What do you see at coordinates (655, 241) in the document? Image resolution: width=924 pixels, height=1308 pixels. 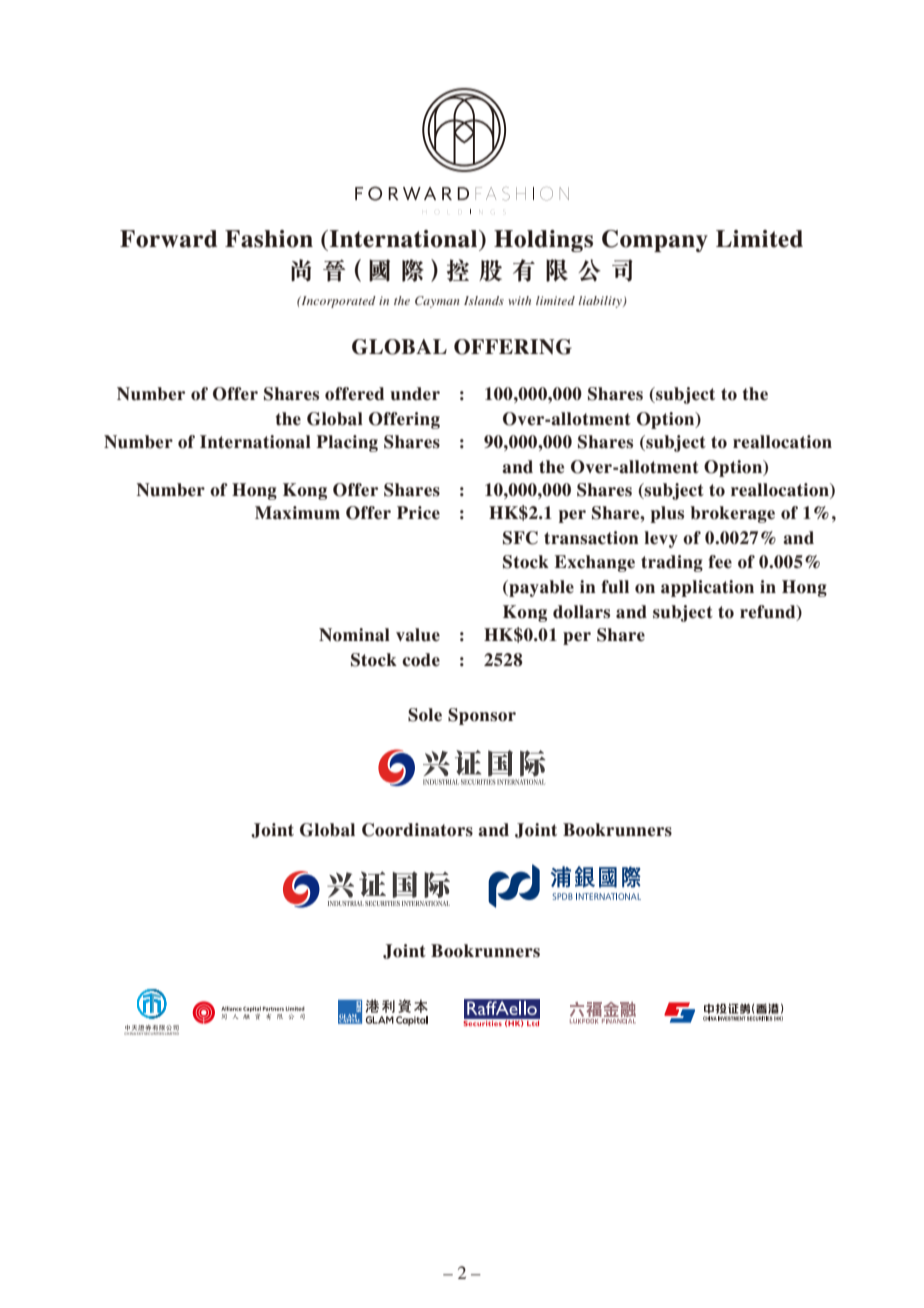 I see `Company` at bounding box center [655, 241].
